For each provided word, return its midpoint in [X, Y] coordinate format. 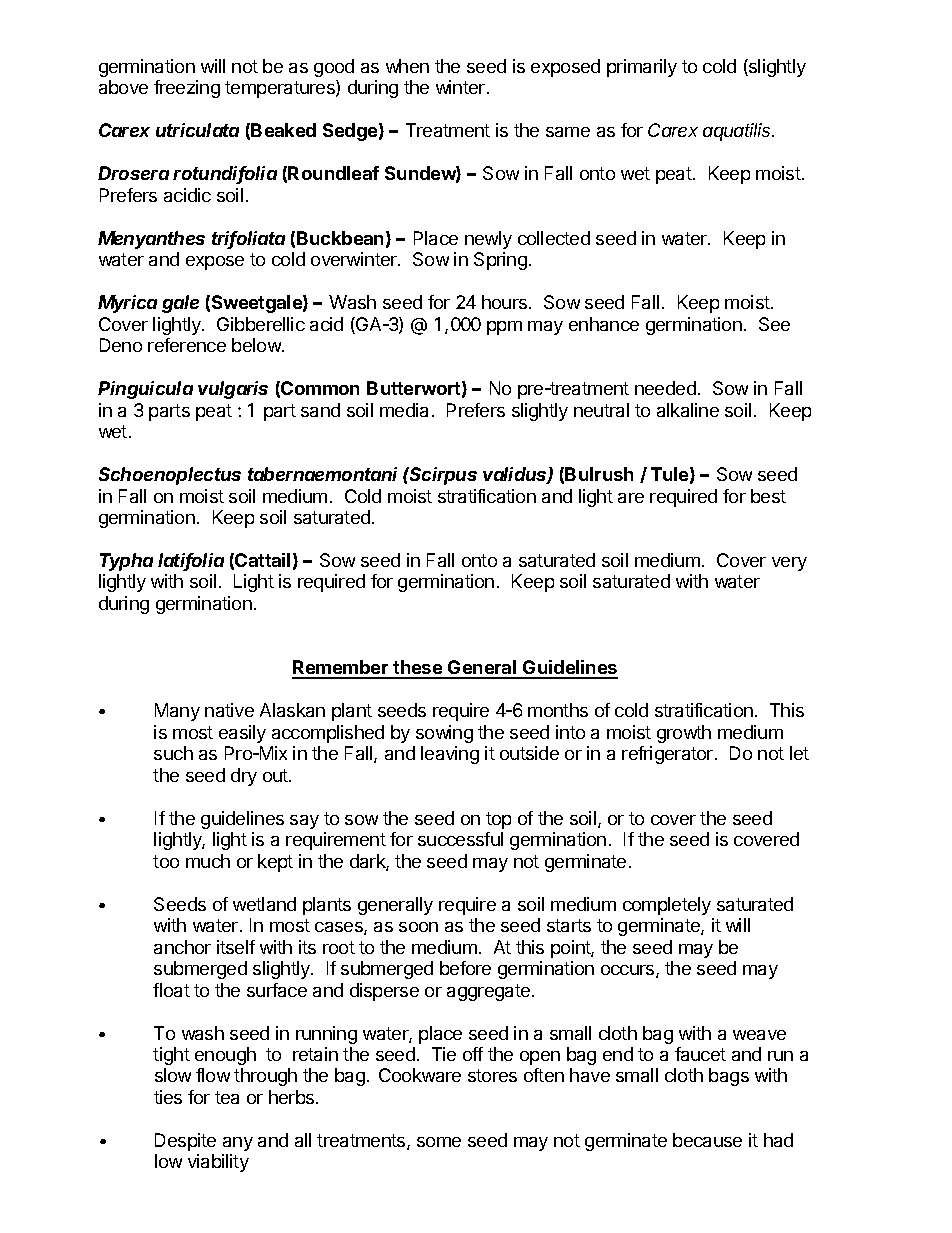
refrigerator [669, 755]
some [439, 1142]
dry [244, 777]
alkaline [688, 410]
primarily [642, 68]
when [407, 66]
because [707, 1140]
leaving [450, 755]
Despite [185, 1142]
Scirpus [442, 476]
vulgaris [233, 390]
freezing [187, 89]
